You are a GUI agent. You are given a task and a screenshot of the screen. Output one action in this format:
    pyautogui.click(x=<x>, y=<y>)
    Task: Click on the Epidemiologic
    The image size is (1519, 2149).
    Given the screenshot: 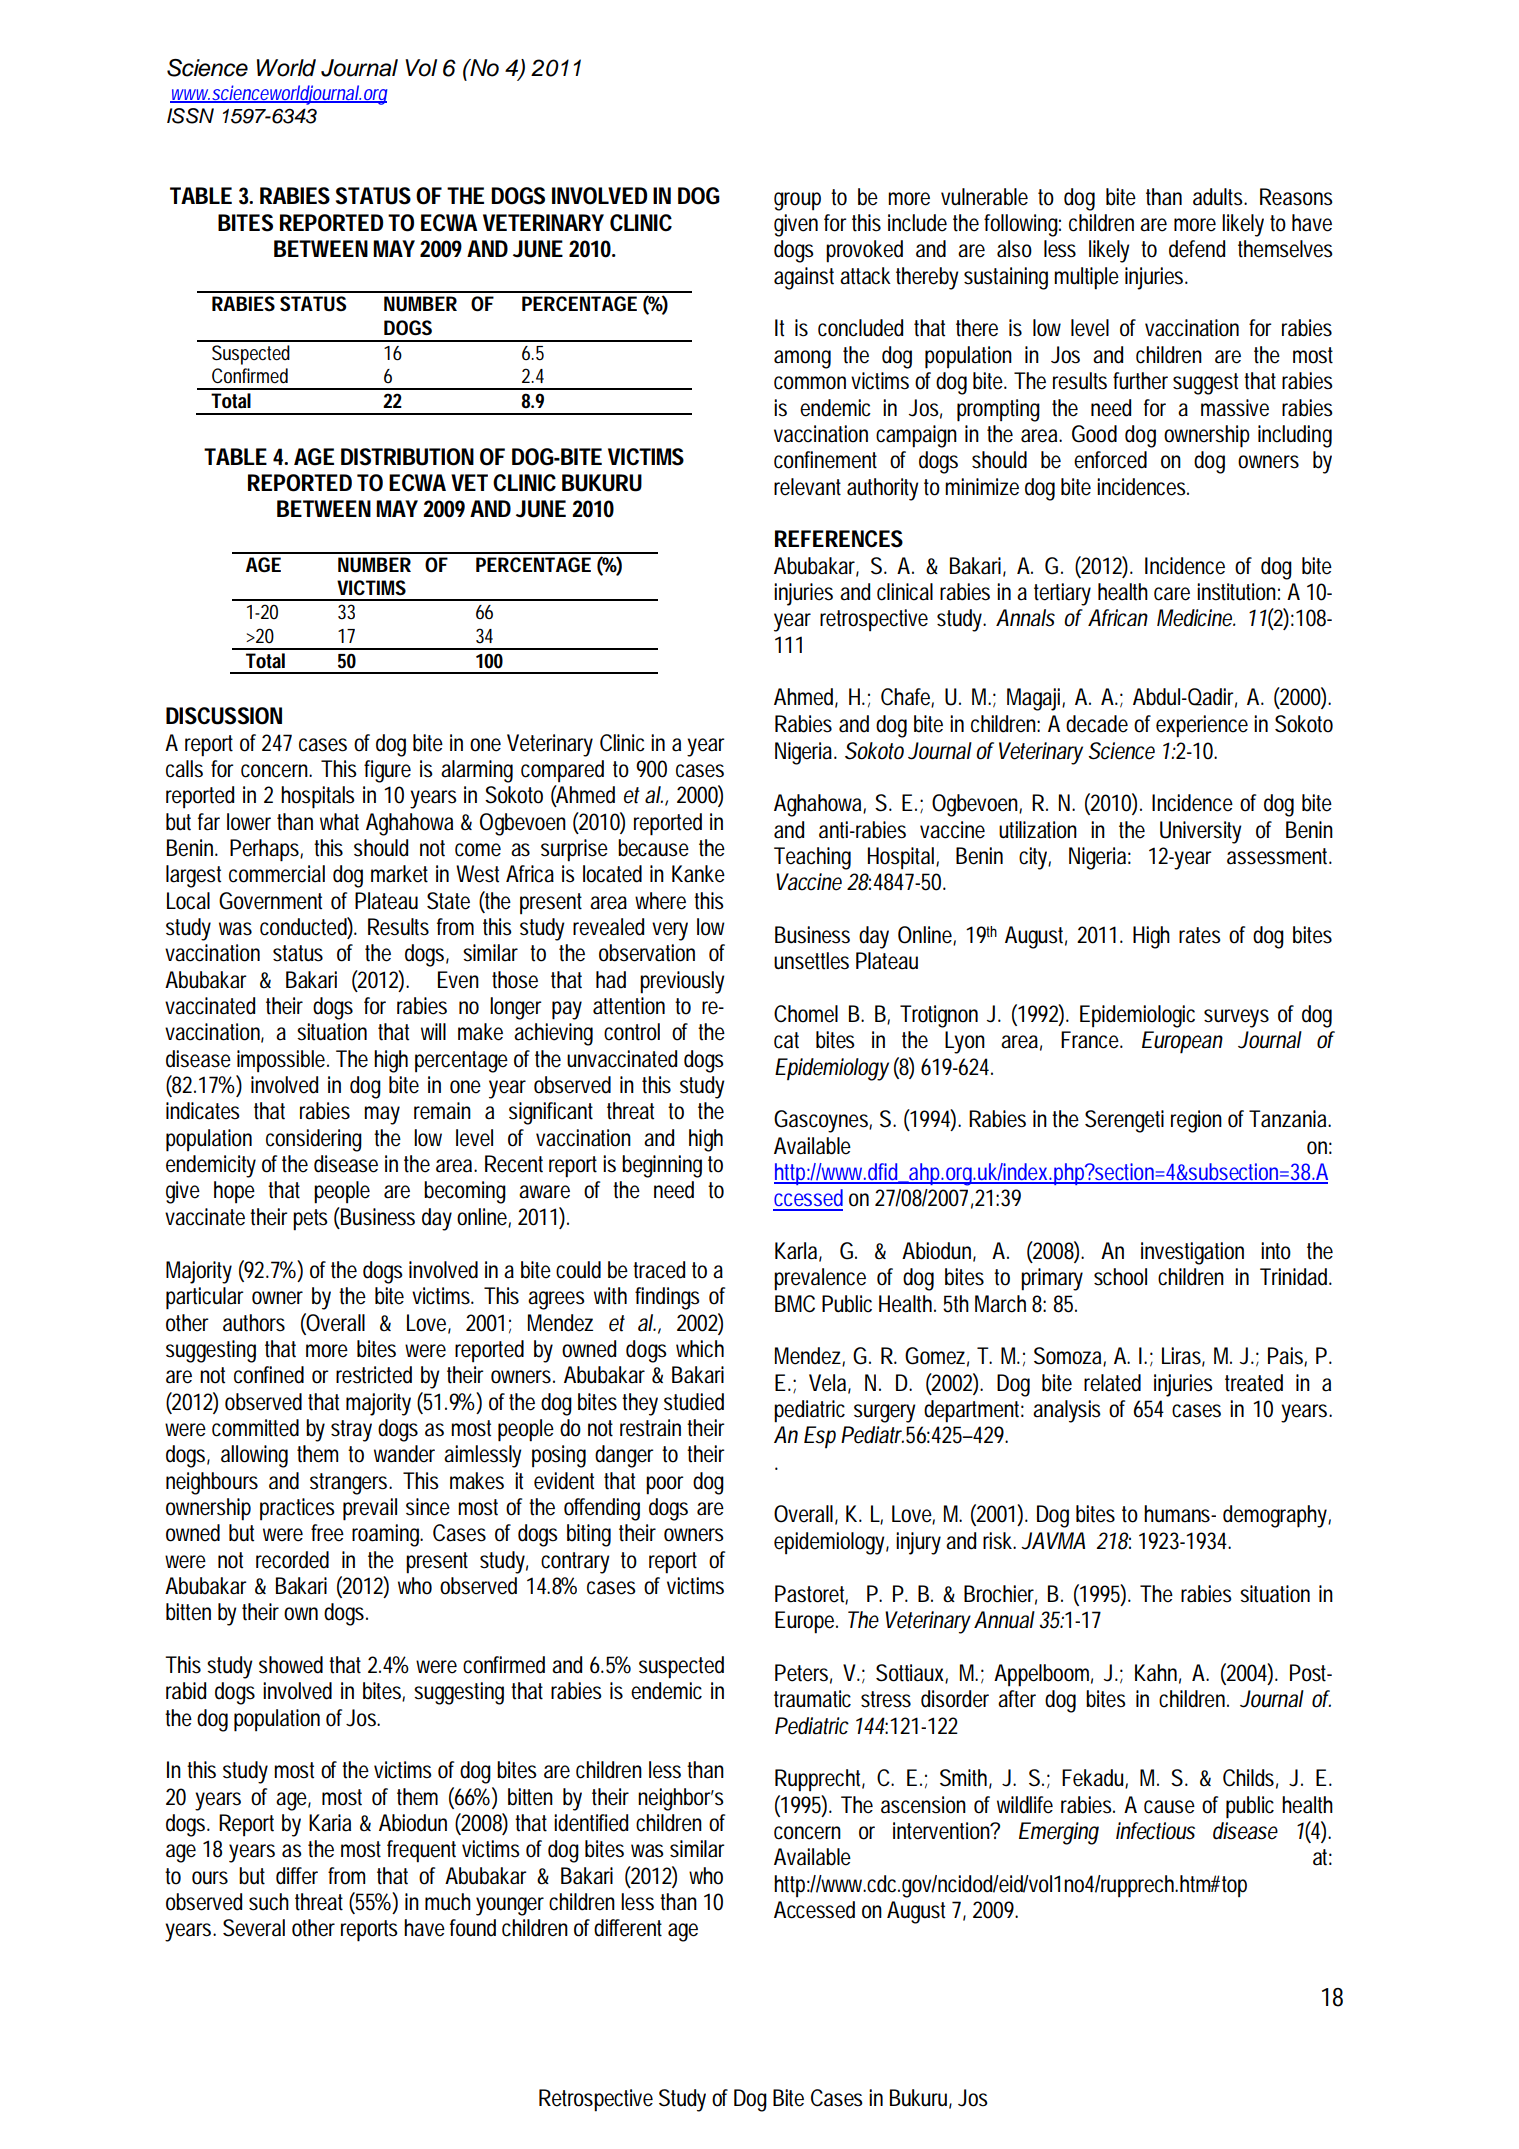 What is the action you would take?
    pyautogui.click(x=1137, y=1016)
